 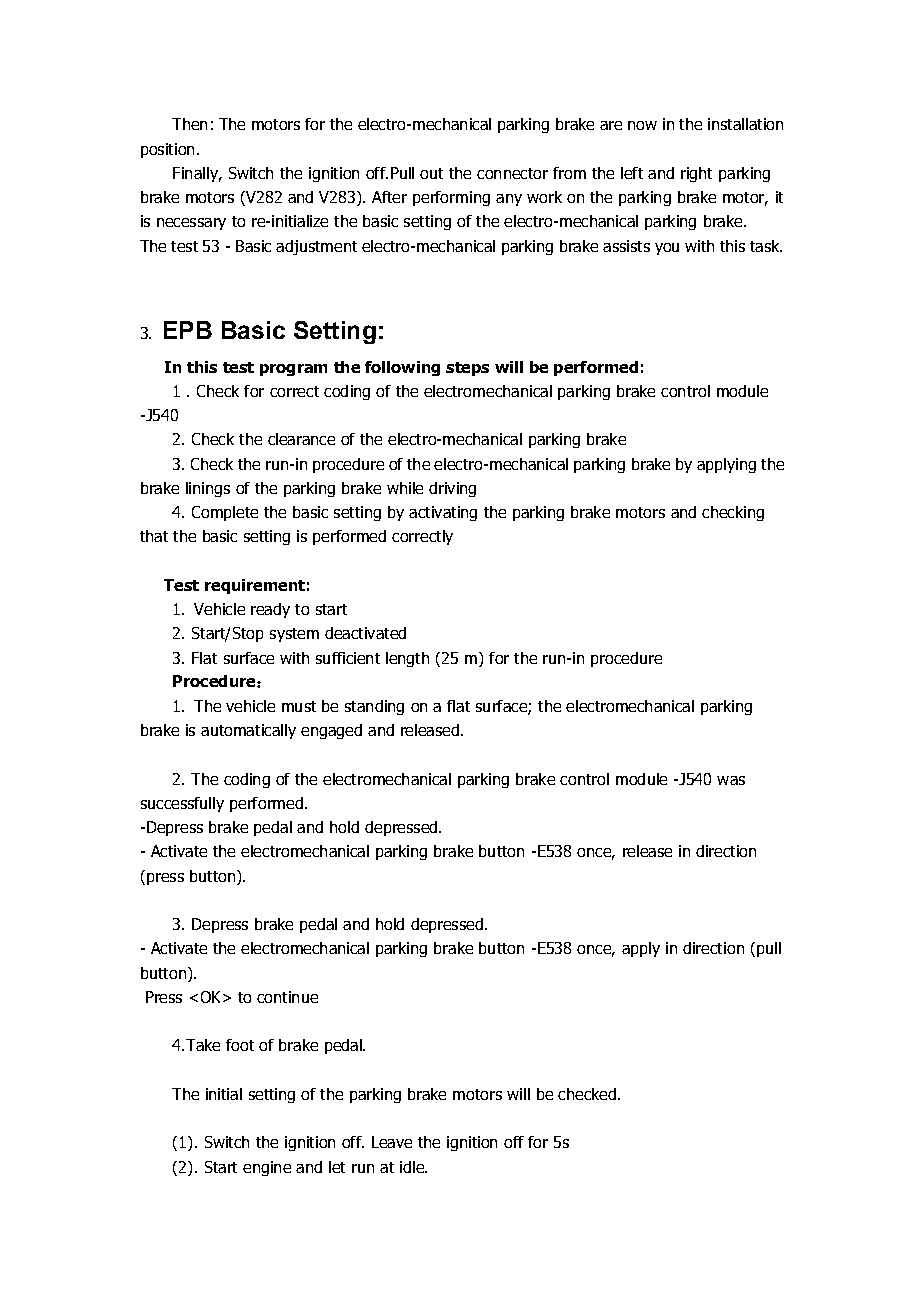 What do you see at coordinates (467, 369) in the screenshot?
I see `steps` at bounding box center [467, 369].
